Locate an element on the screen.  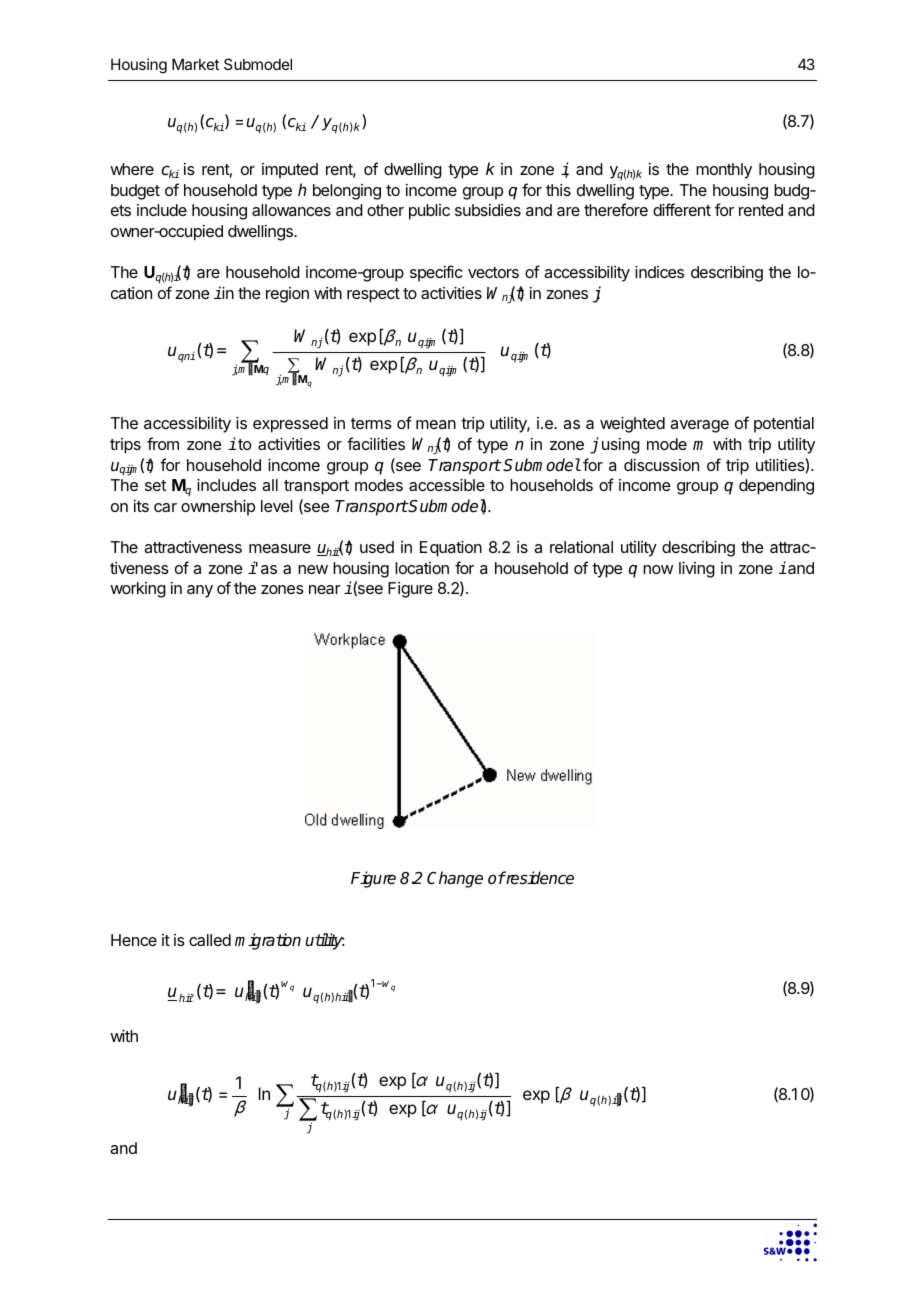
called is located at coordinates (210, 940).
